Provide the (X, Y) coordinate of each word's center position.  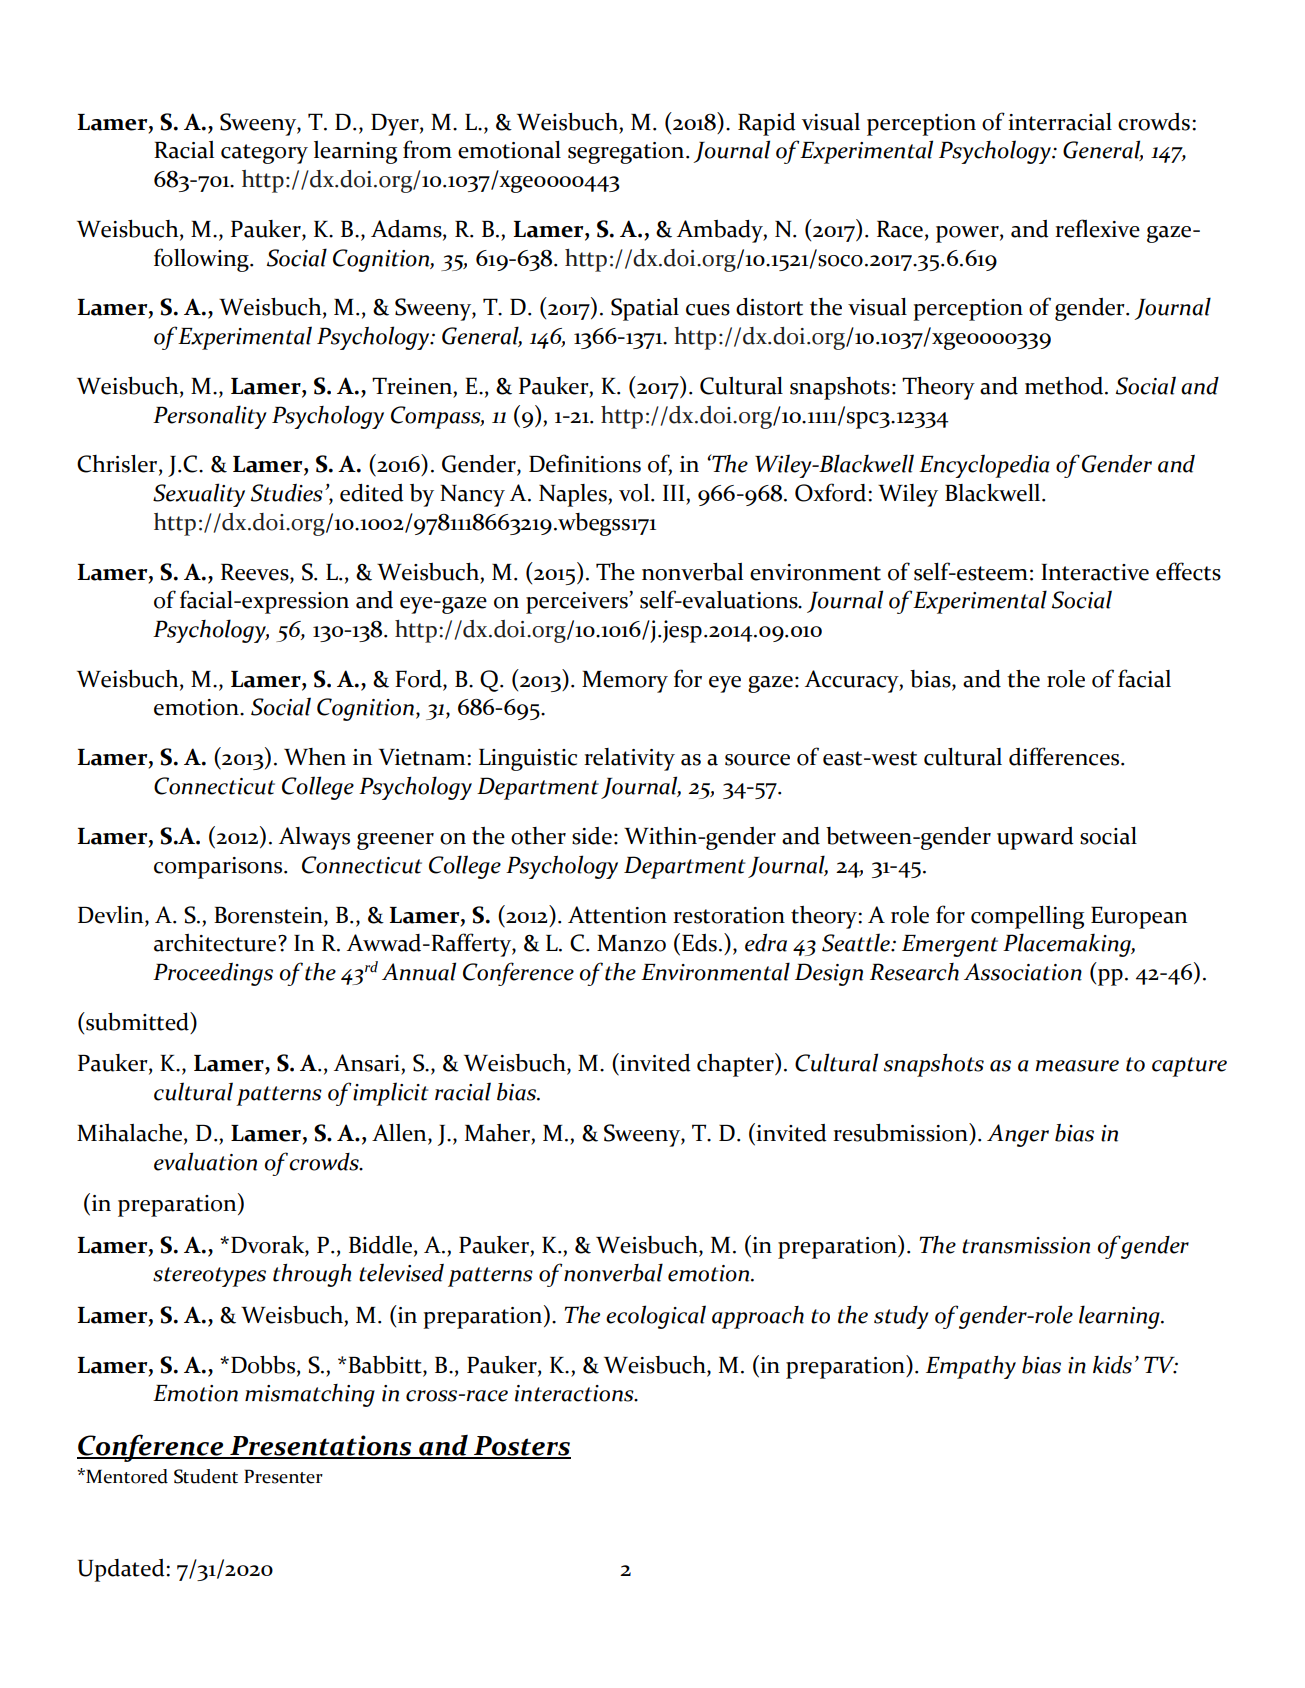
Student (206, 1476)
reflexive (1097, 228)
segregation (627, 153)
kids (1112, 1364)
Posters (521, 1447)
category (264, 154)
